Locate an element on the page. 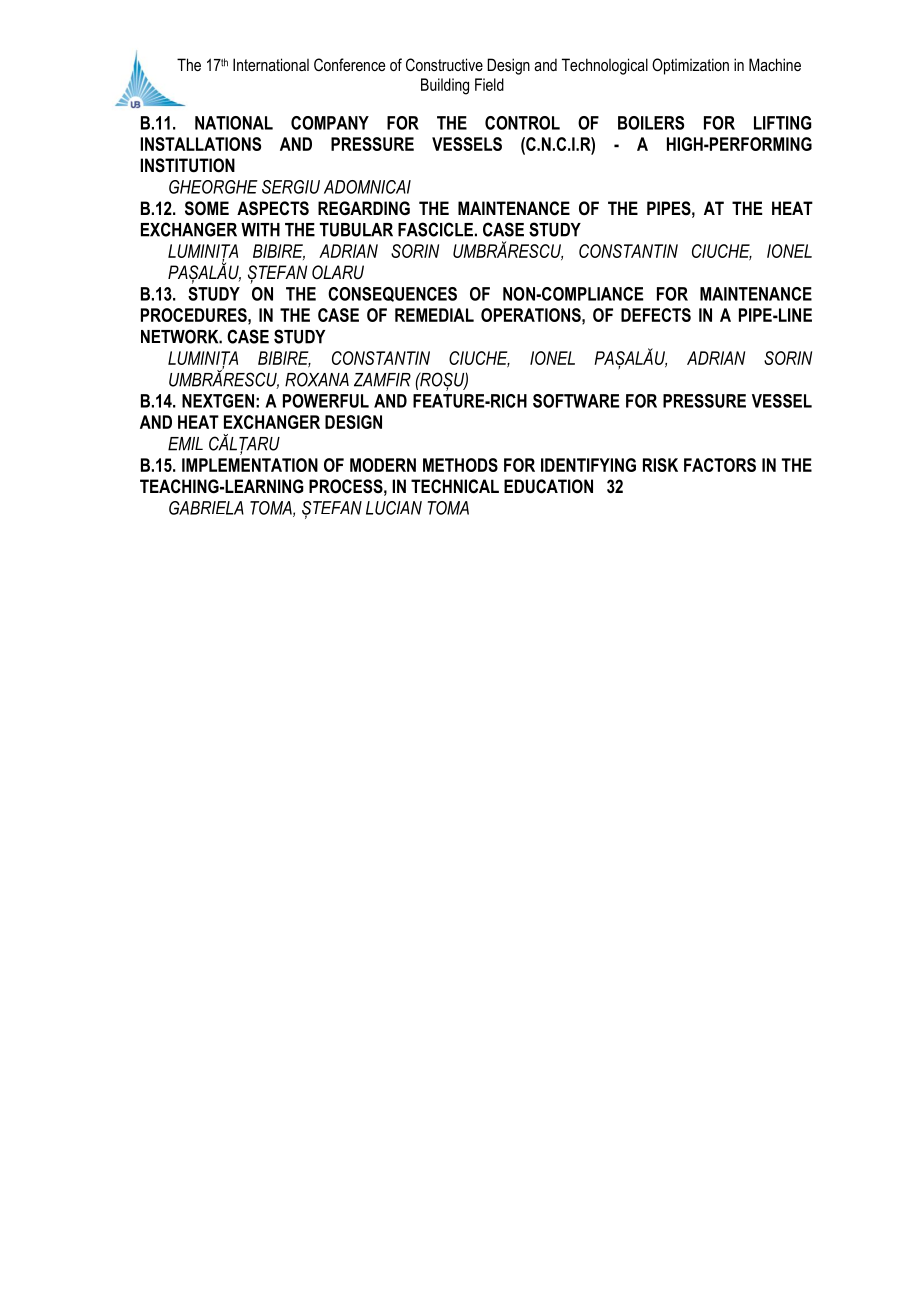 The image size is (924, 1308). GABRIELA is located at coordinates (206, 508).
